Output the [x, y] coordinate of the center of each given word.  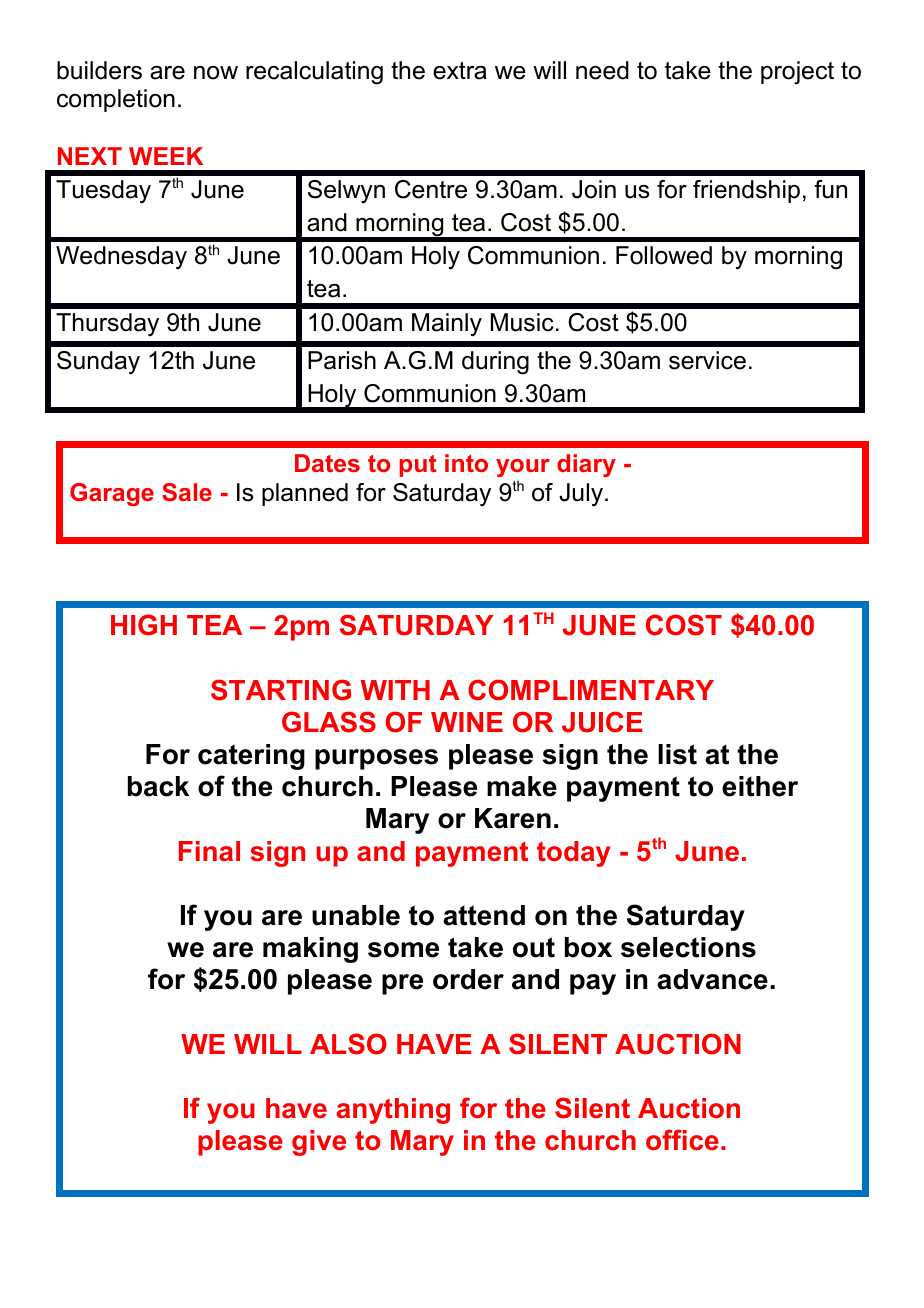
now [216, 73]
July [581, 495]
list [677, 754]
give [319, 1143]
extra [460, 71]
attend [484, 915]
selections [688, 947]
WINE [467, 722]
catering [251, 757]
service [707, 360]
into [466, 463]
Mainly [447, 325]
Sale [187, 492]
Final [209, 851]
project [797, 73]
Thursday [107, 324]
